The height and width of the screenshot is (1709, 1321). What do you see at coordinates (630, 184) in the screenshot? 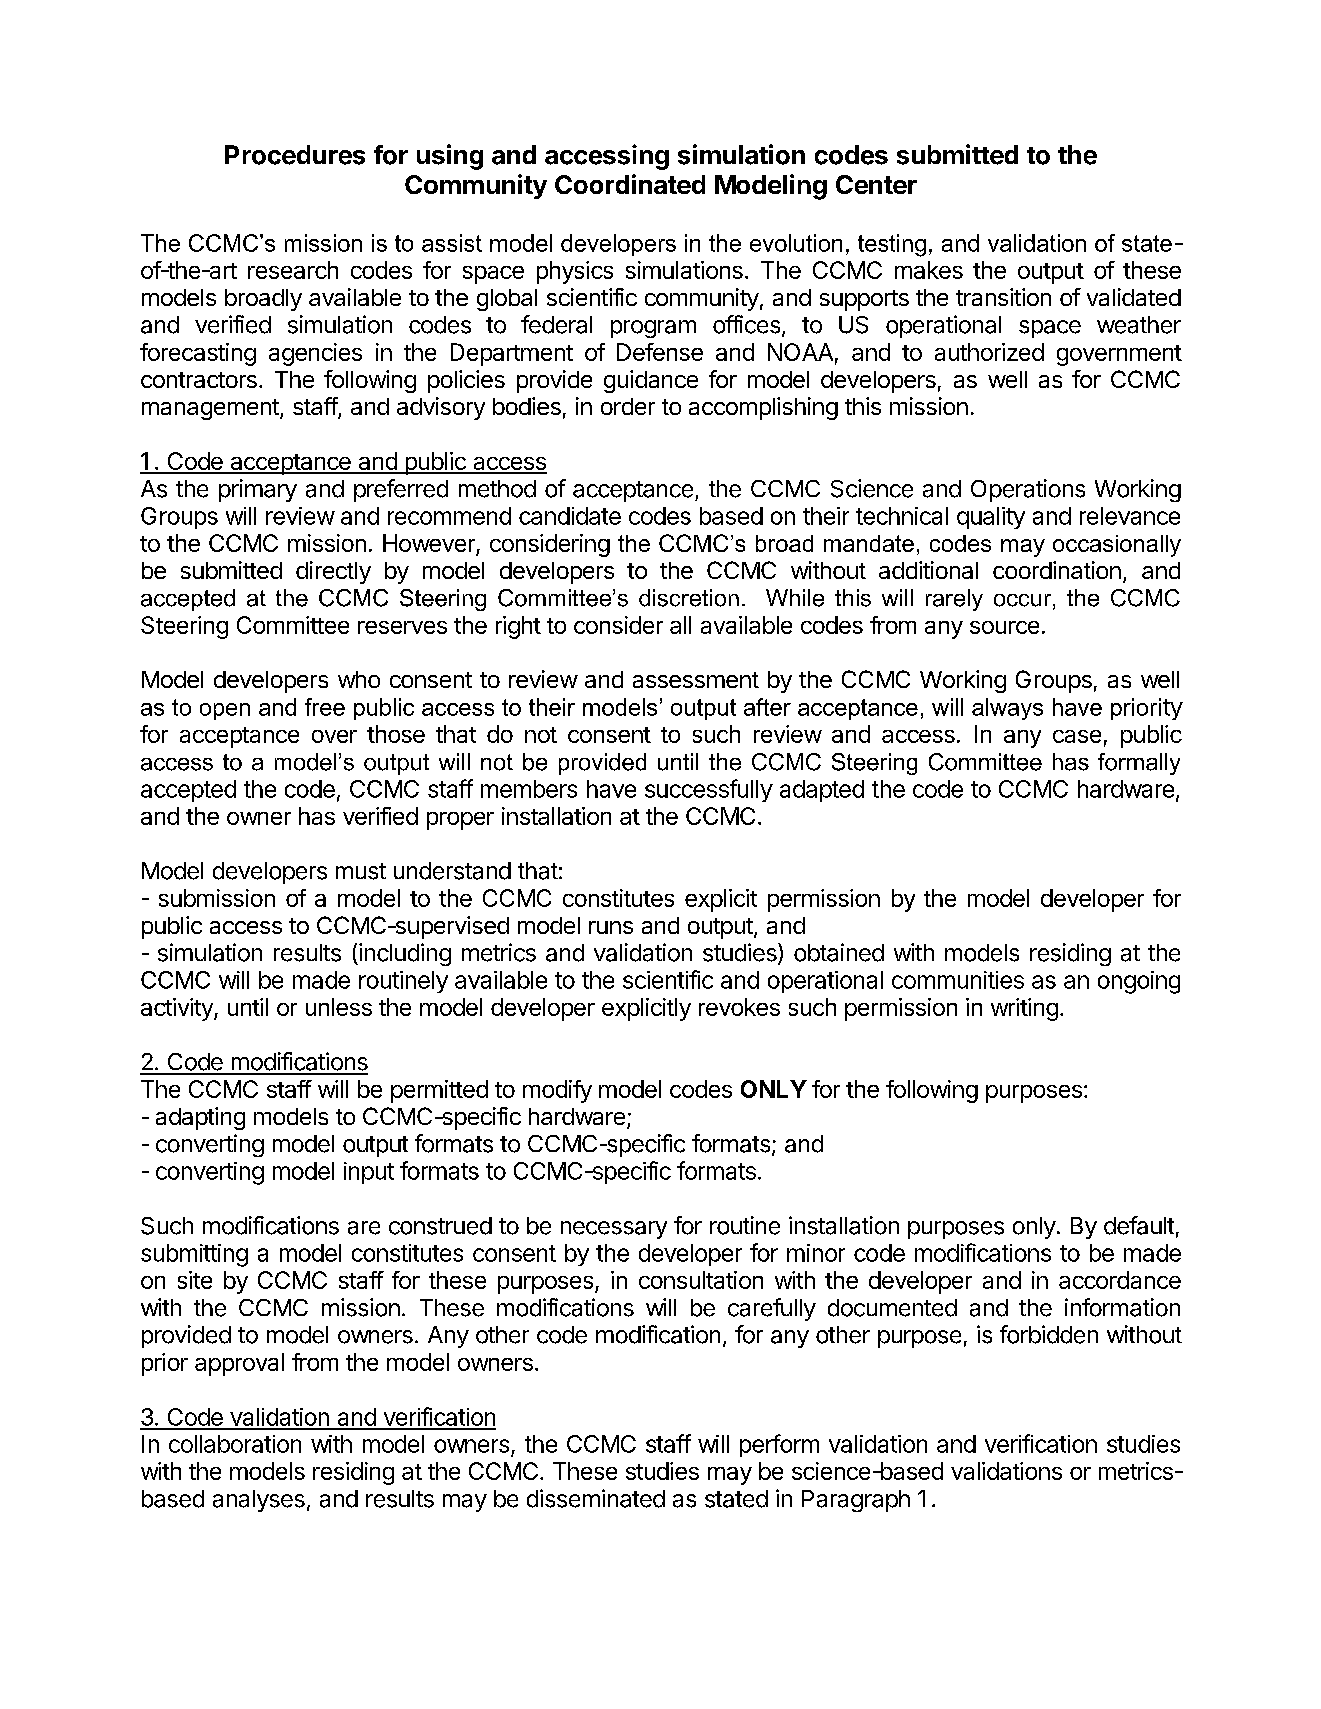
I see `Coordinated` at bounding box center [630, 184].
